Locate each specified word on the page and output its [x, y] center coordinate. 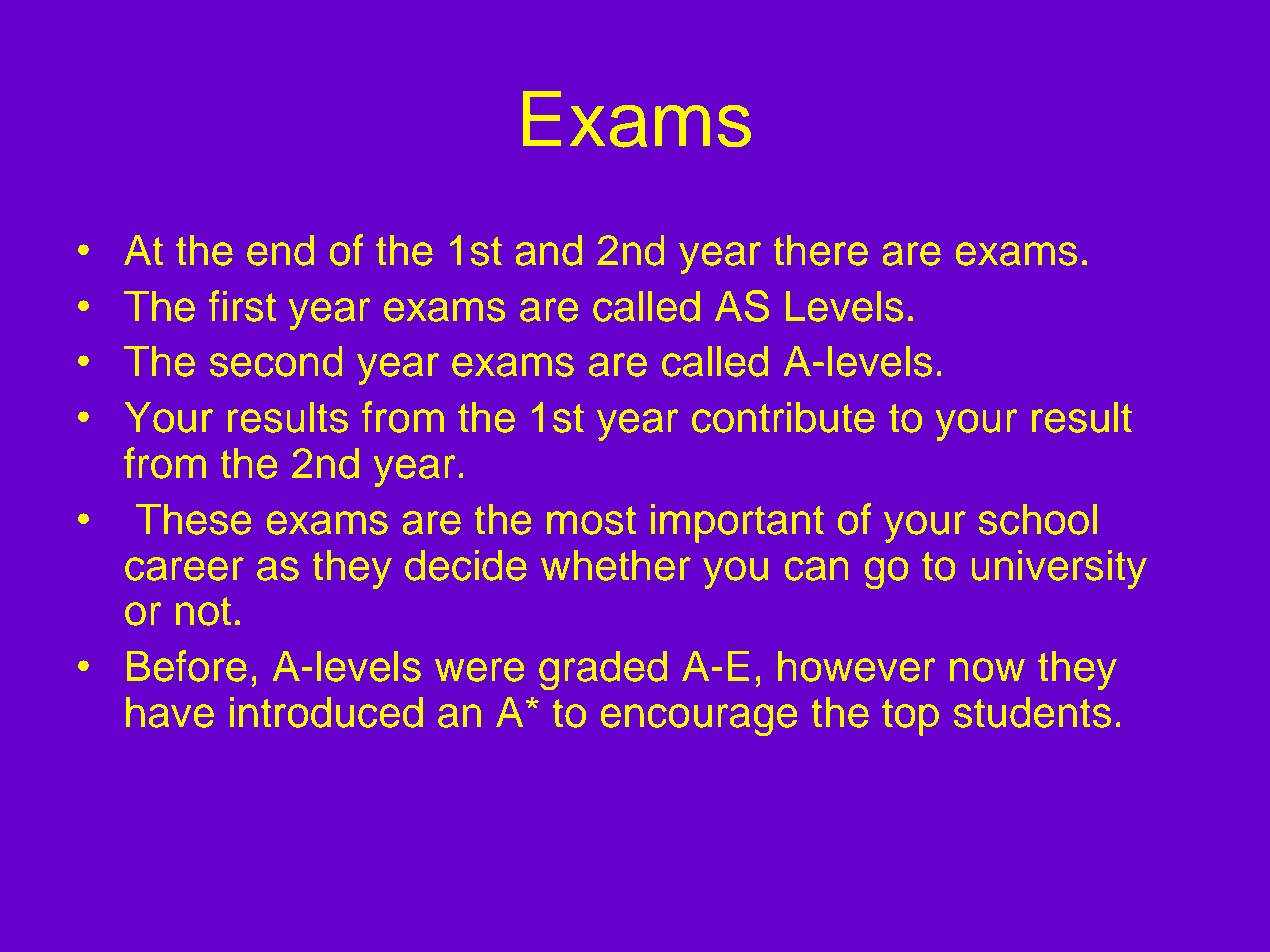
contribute [783, 417]
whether [615, 565]
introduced [326, 712]
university [1059, 569]
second [276, 361]
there [821, 250]
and [549, 250]
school [1038, 519]
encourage [699, 720]
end [281, 250]
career [184, 568]
